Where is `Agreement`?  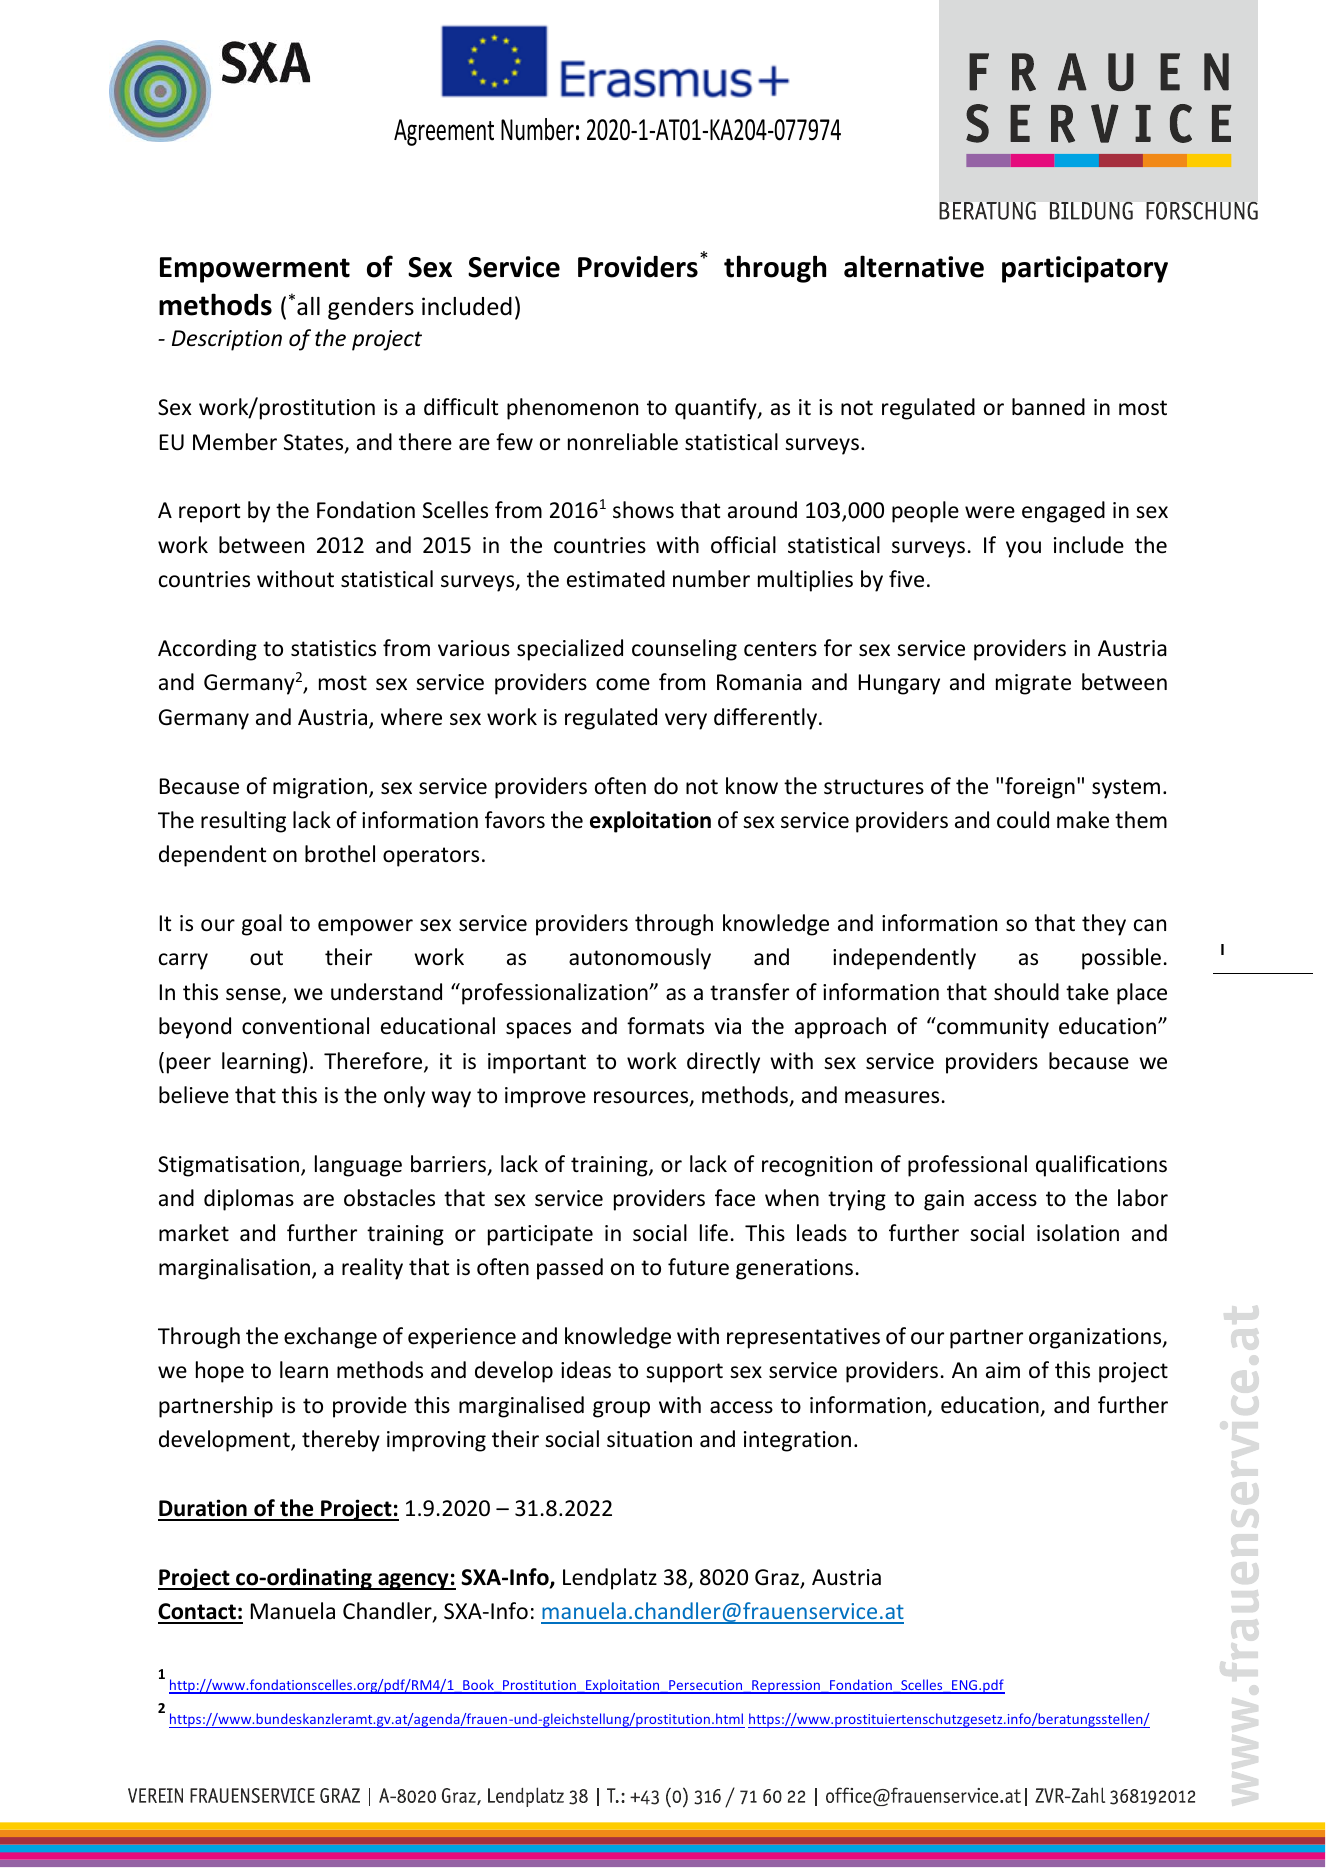 Agreement is located at coordinates (444, 132).
